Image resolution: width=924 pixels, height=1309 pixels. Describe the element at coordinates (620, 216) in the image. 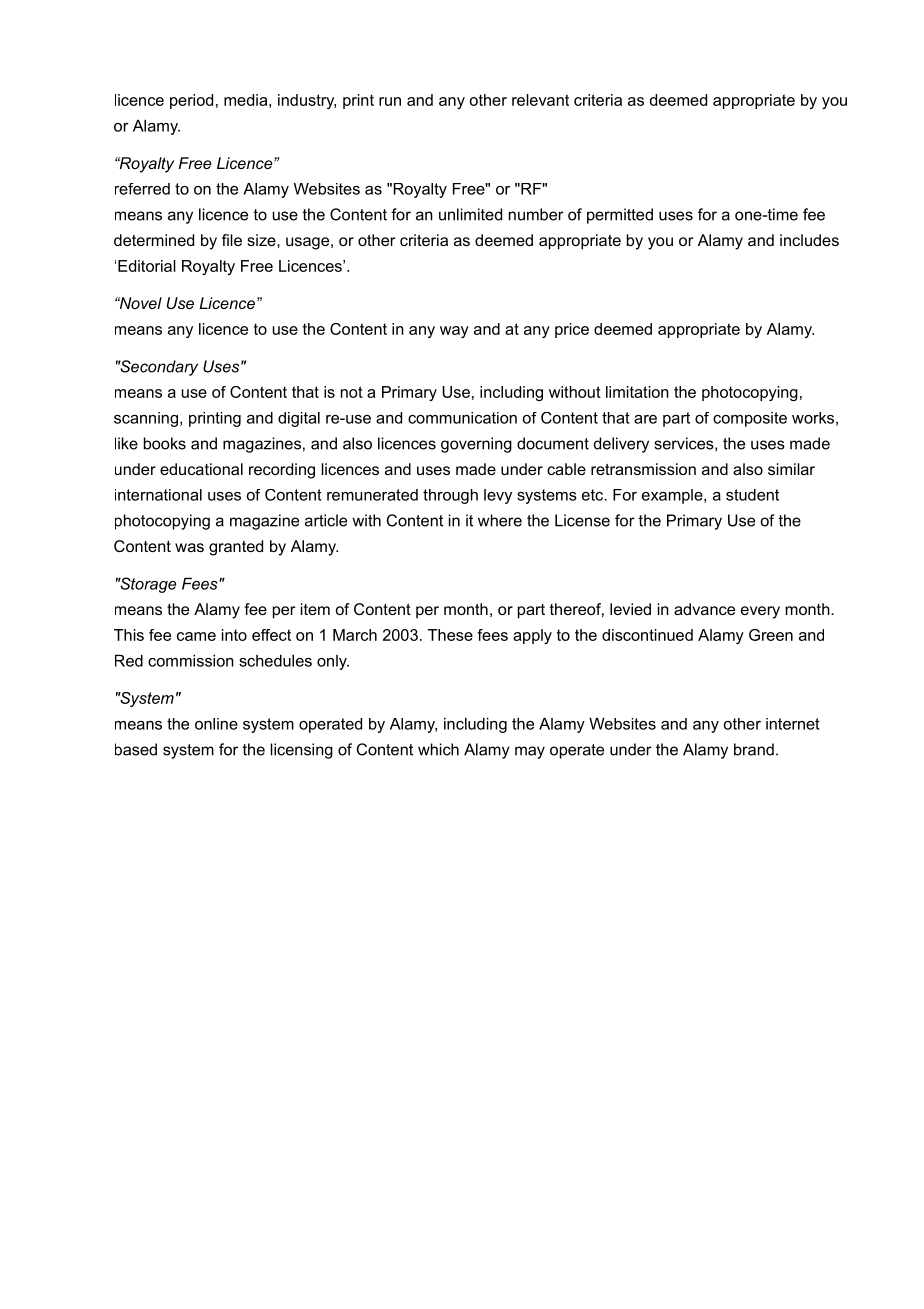

I see `permitted` at that location.
